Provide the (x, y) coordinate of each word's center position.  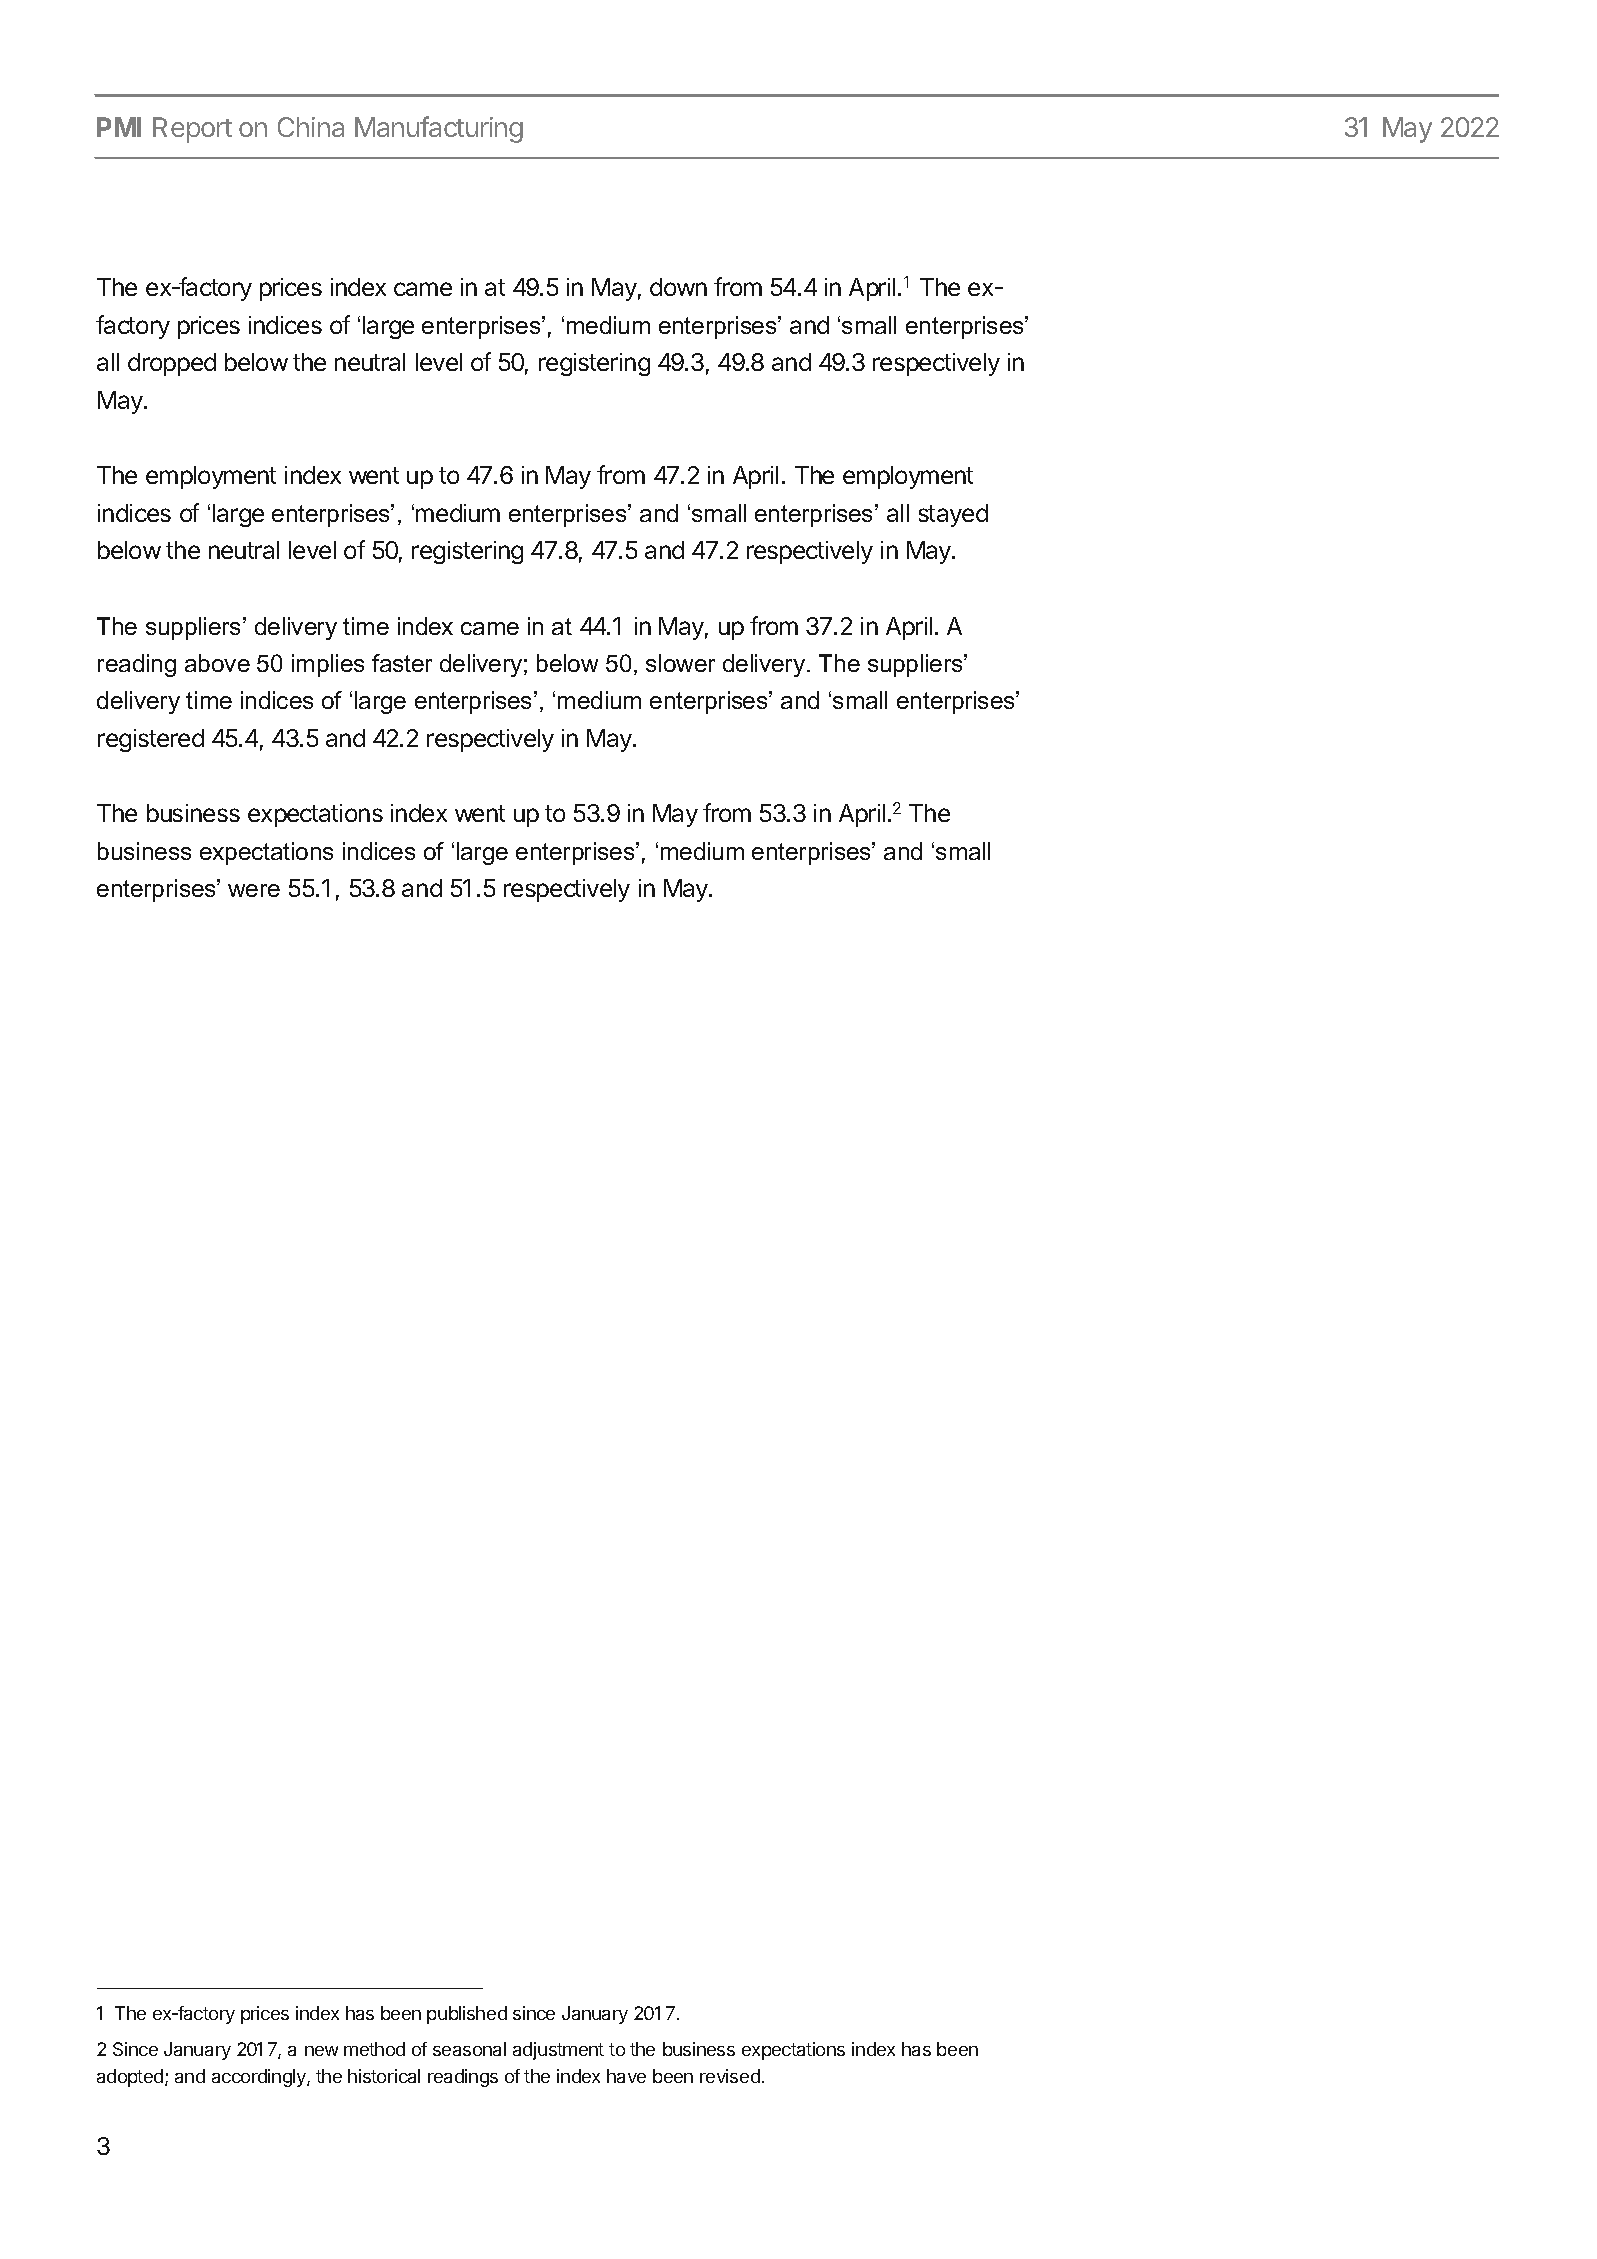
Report (192, 130)
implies (328, 665)
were (254, 890)
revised (730, 2076)
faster (402, 663)
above (217, 663)
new (321, 2051)
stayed (953, 515)
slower (680, 663)
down (678, 287)
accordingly (260, 2078)
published (467, 2015)
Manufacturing (439, 129)
